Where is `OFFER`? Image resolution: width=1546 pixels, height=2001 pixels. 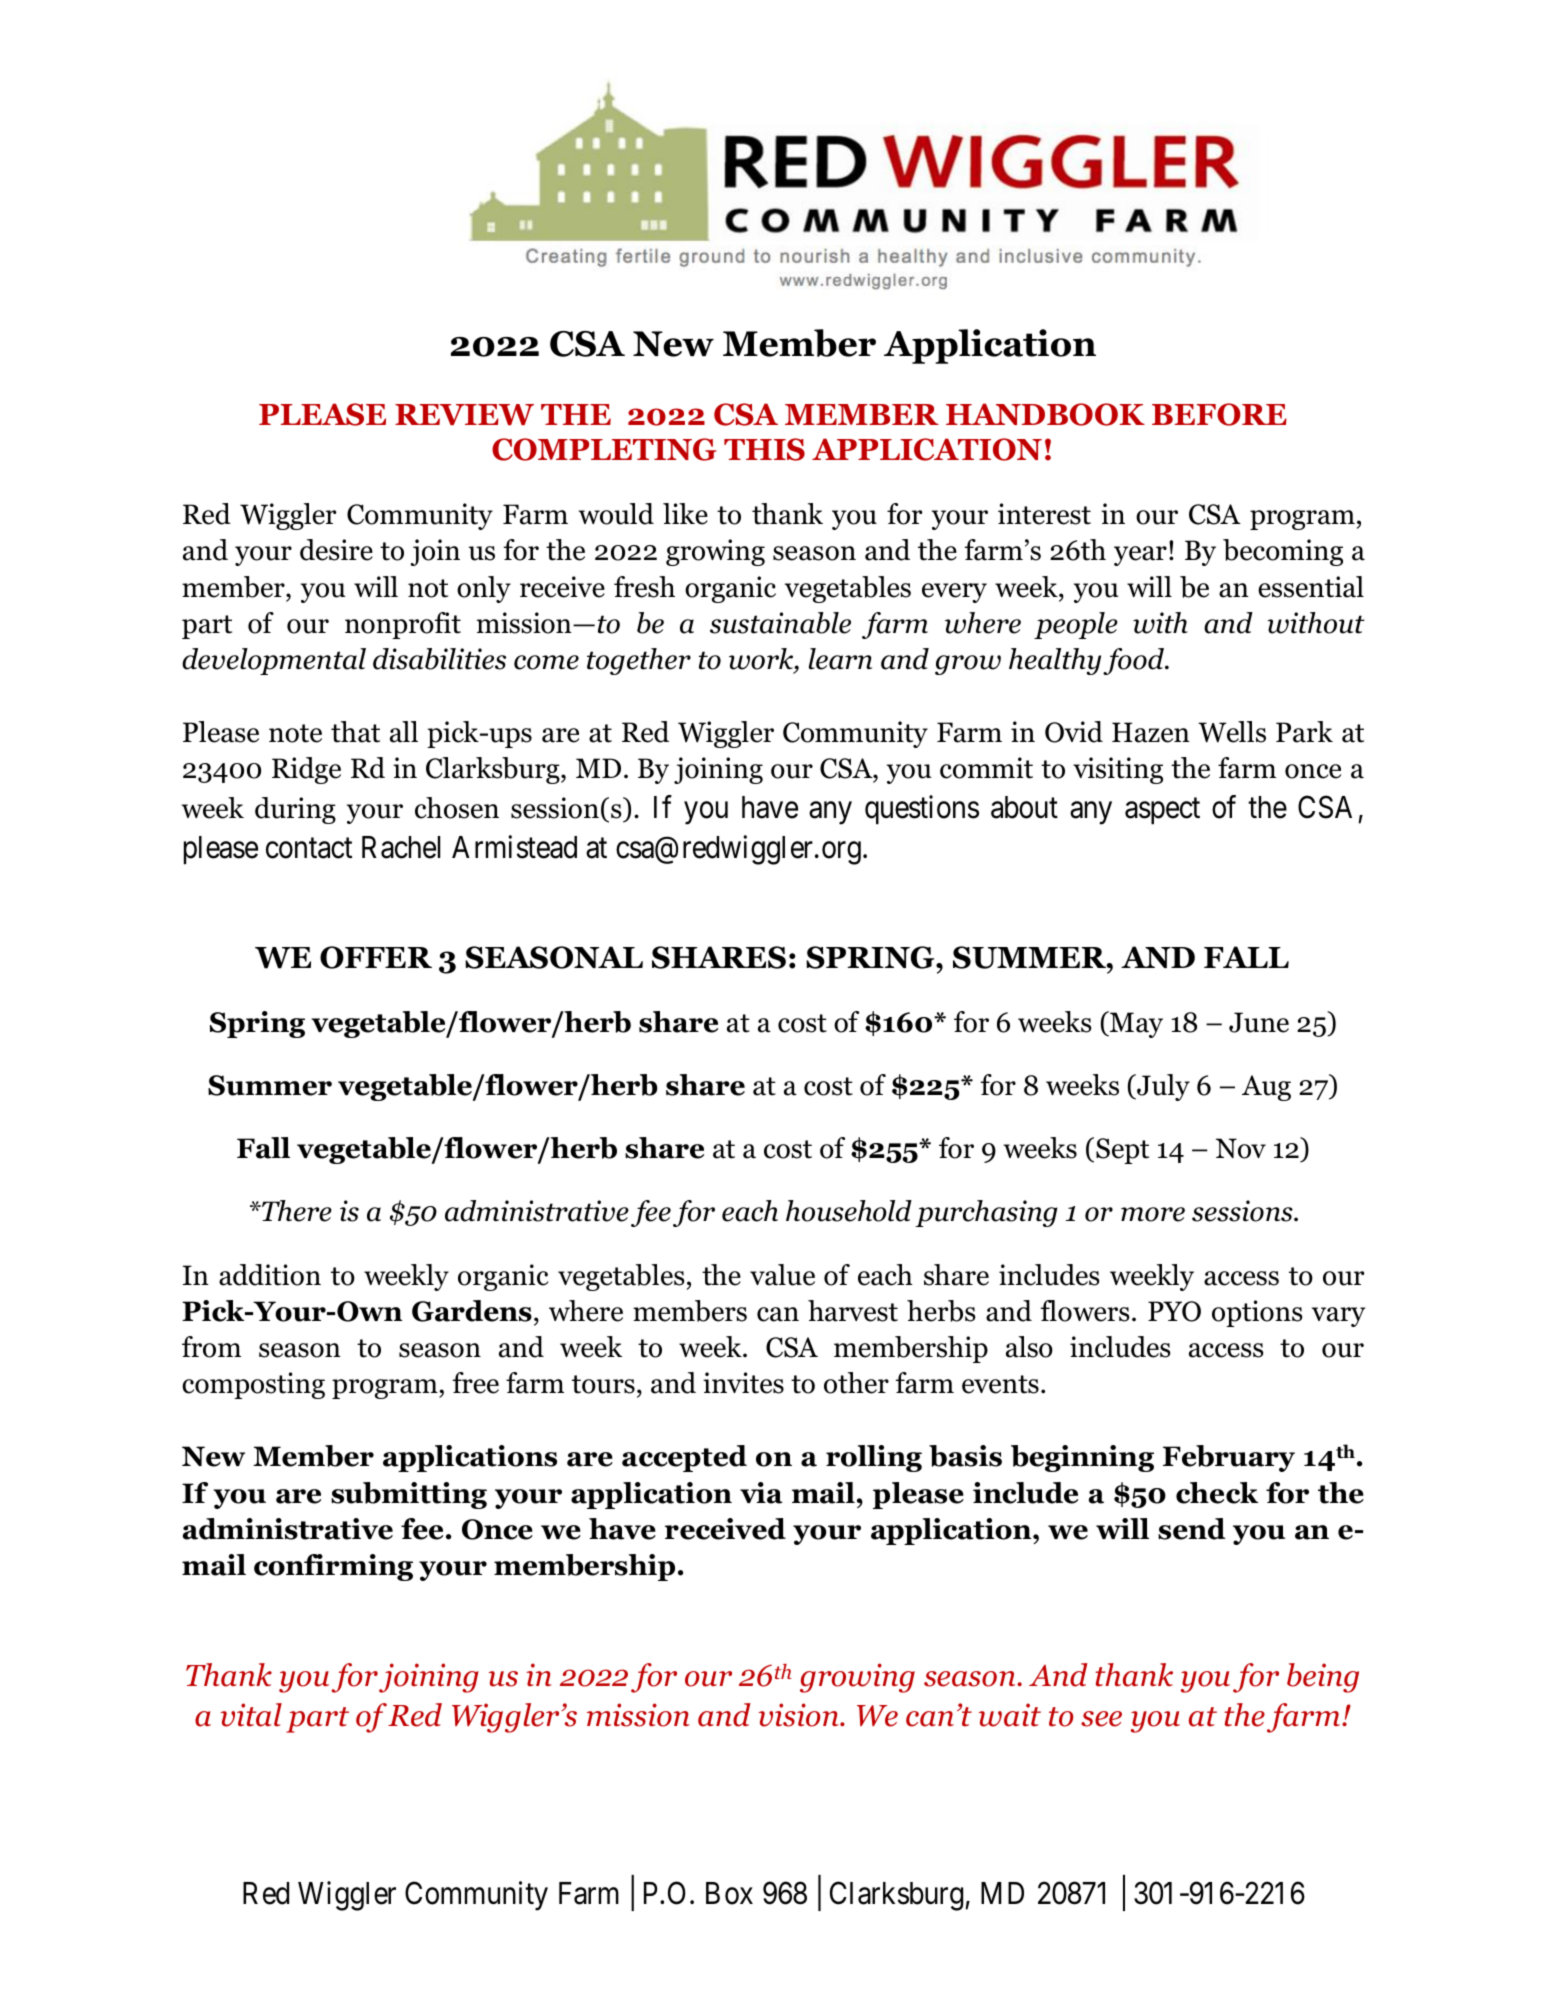 OFFER is located at coordinates (376, 957).
